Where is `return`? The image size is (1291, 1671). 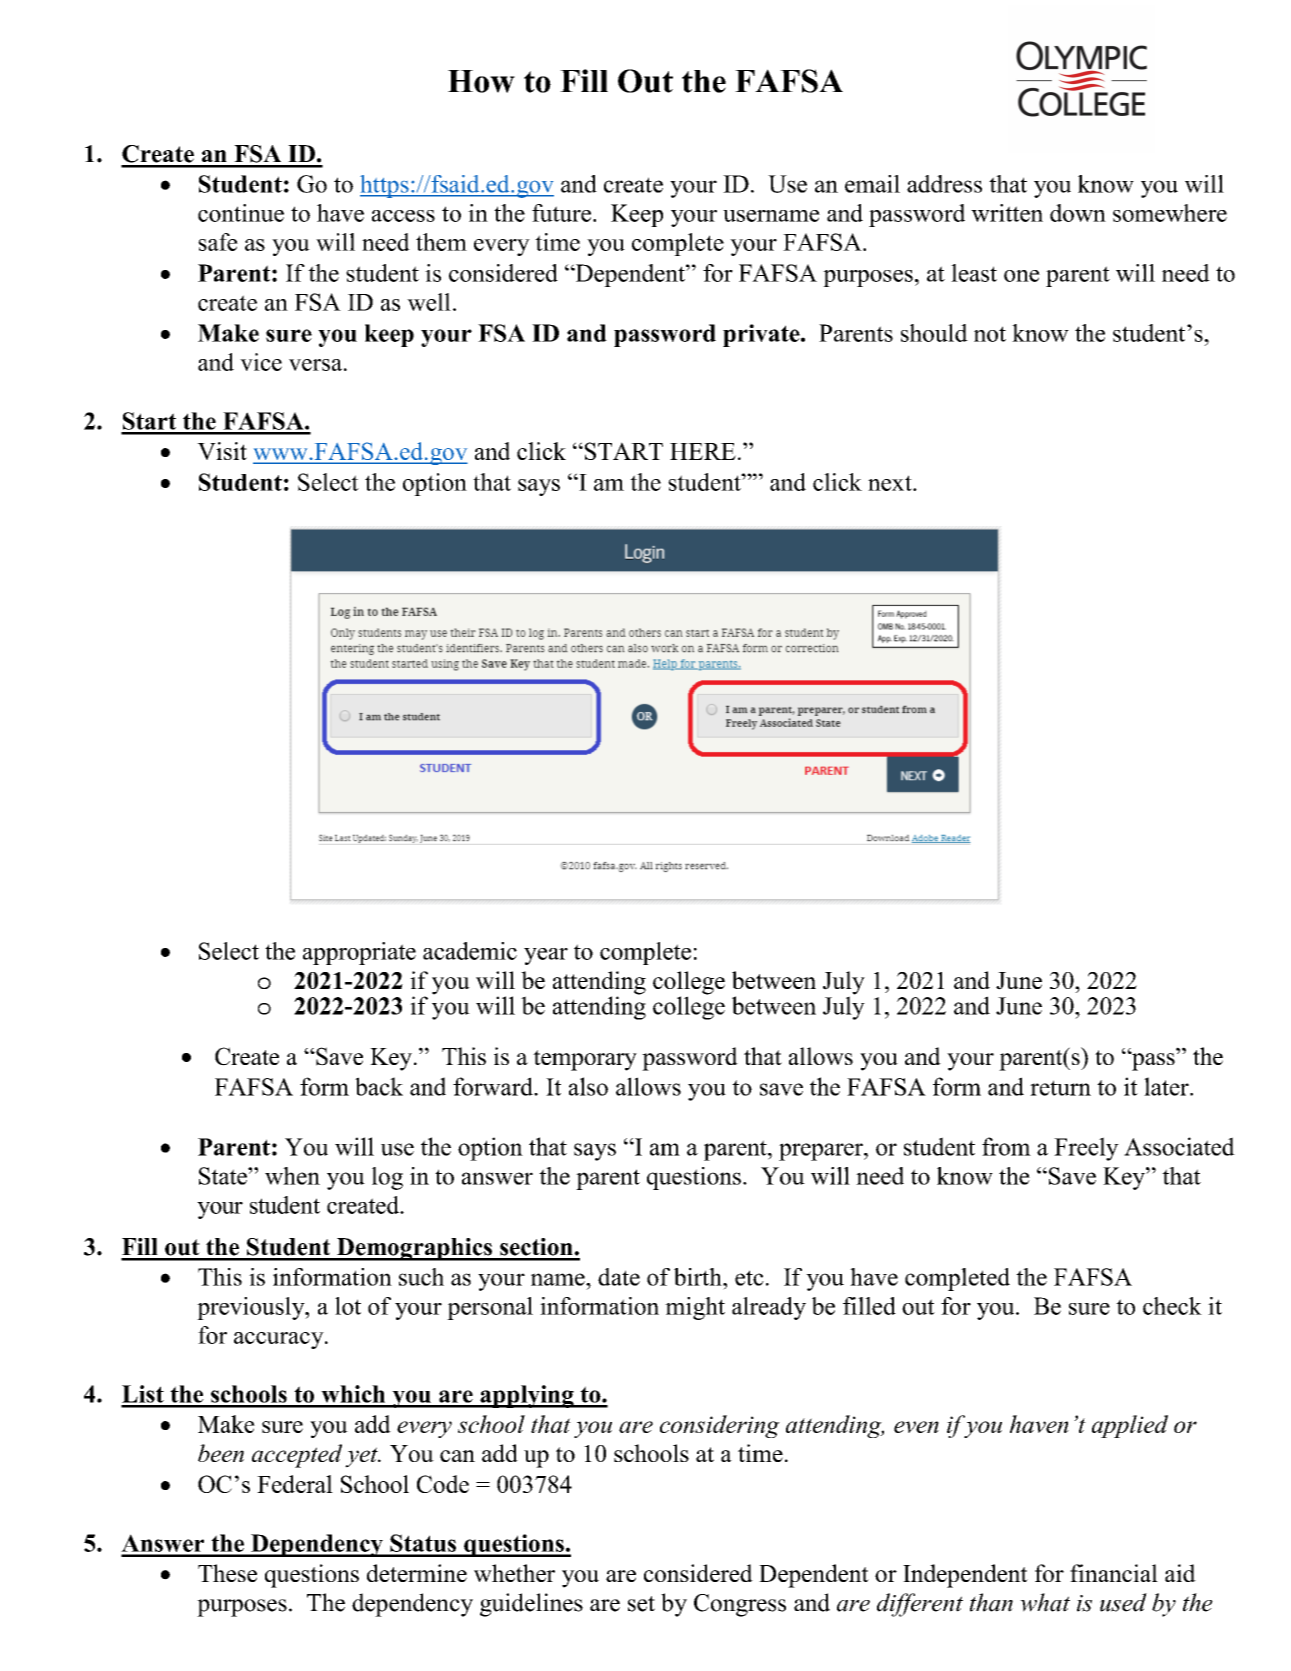 return is located at coordinates (1060, 1088).
